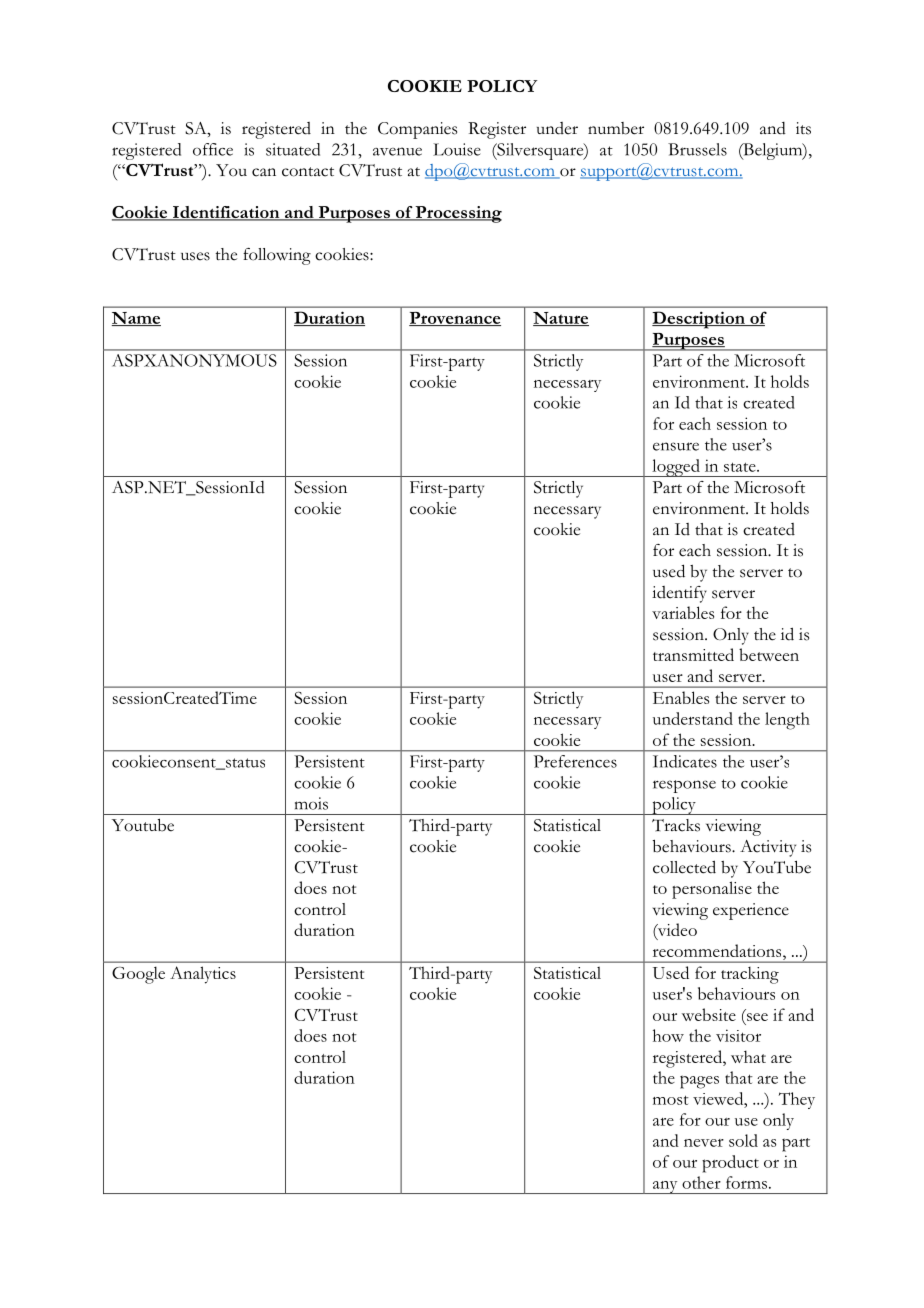 The height and width of the screenshot is (1308, 924). Describe the element at coordinates (676, 446) in the screenshot. I see `ensure` at that location.
